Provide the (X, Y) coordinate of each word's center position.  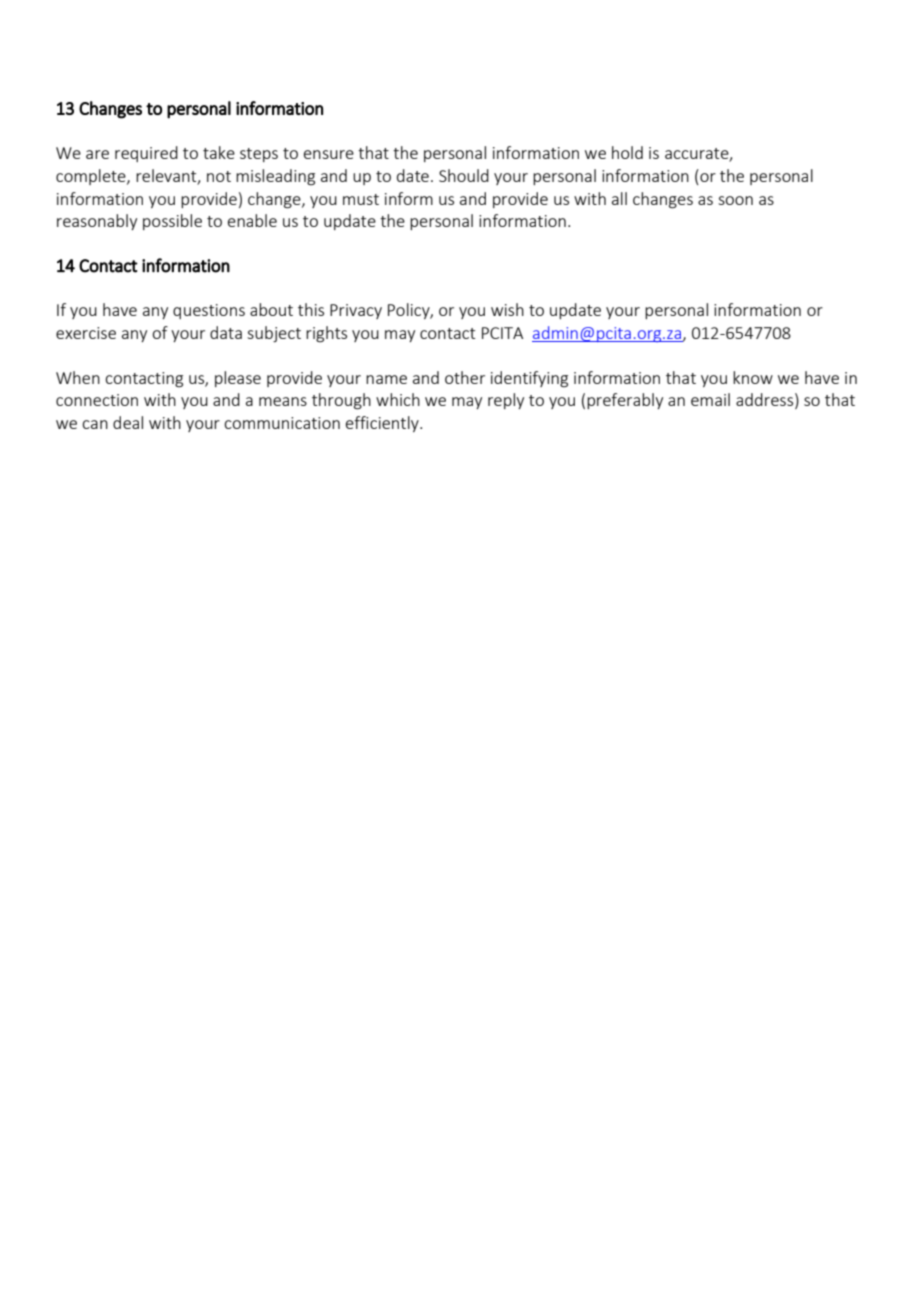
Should (464, 175)
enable (252, 220)
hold (627, 152)
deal (128, 422)
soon (735, 200)
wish (507, 309)
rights (326, 334)
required (146, 154)
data (226, 332)
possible (172, 222)
